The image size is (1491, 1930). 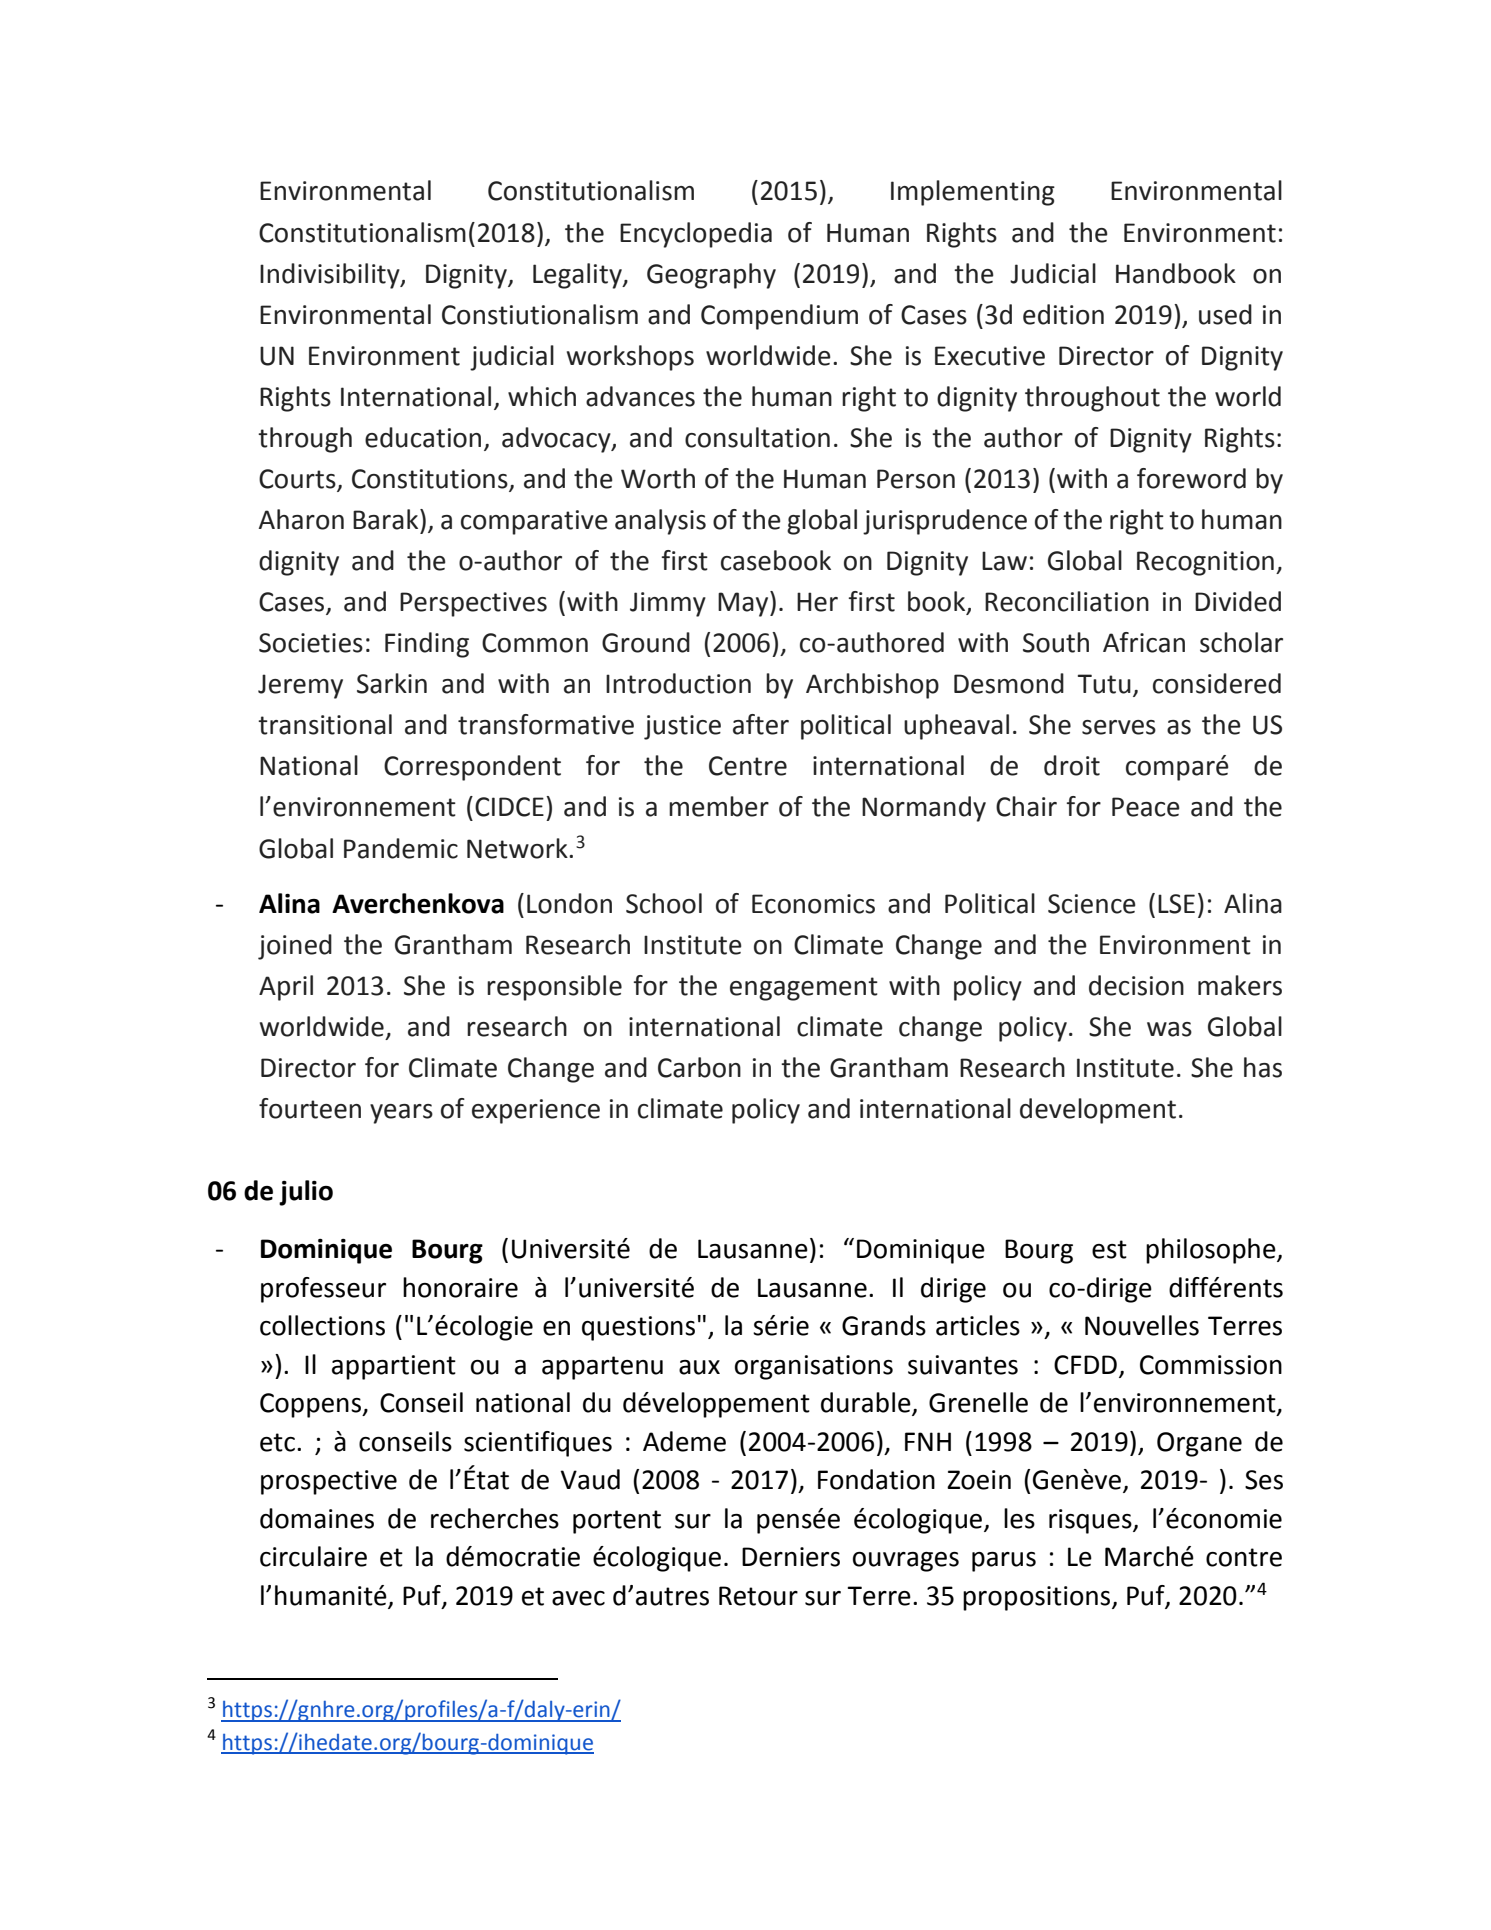 I want to click on development, so click(x=1098, y=1111).
